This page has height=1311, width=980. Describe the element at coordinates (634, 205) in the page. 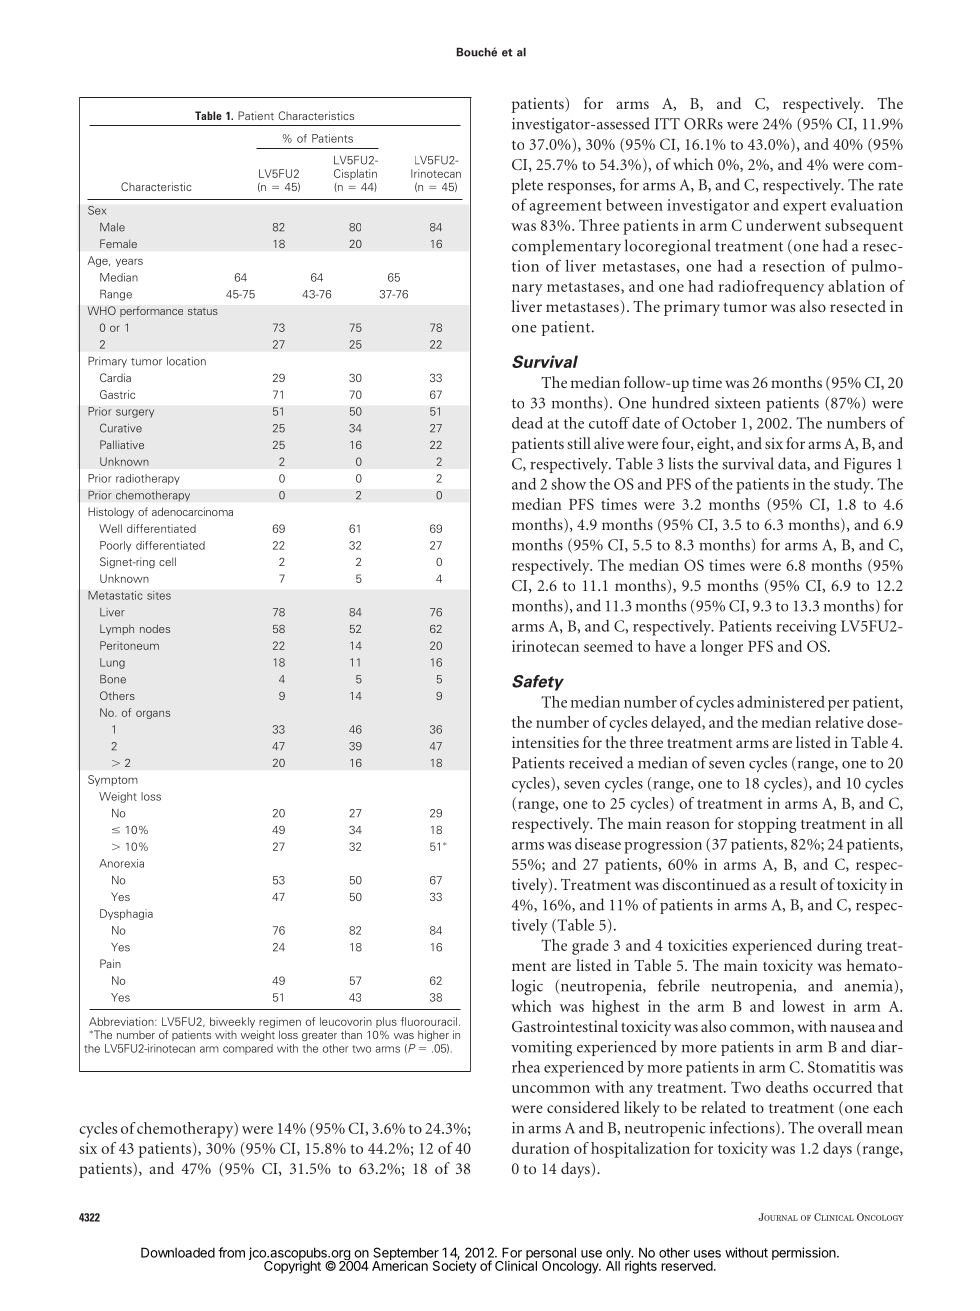

I see `between` at that location.
